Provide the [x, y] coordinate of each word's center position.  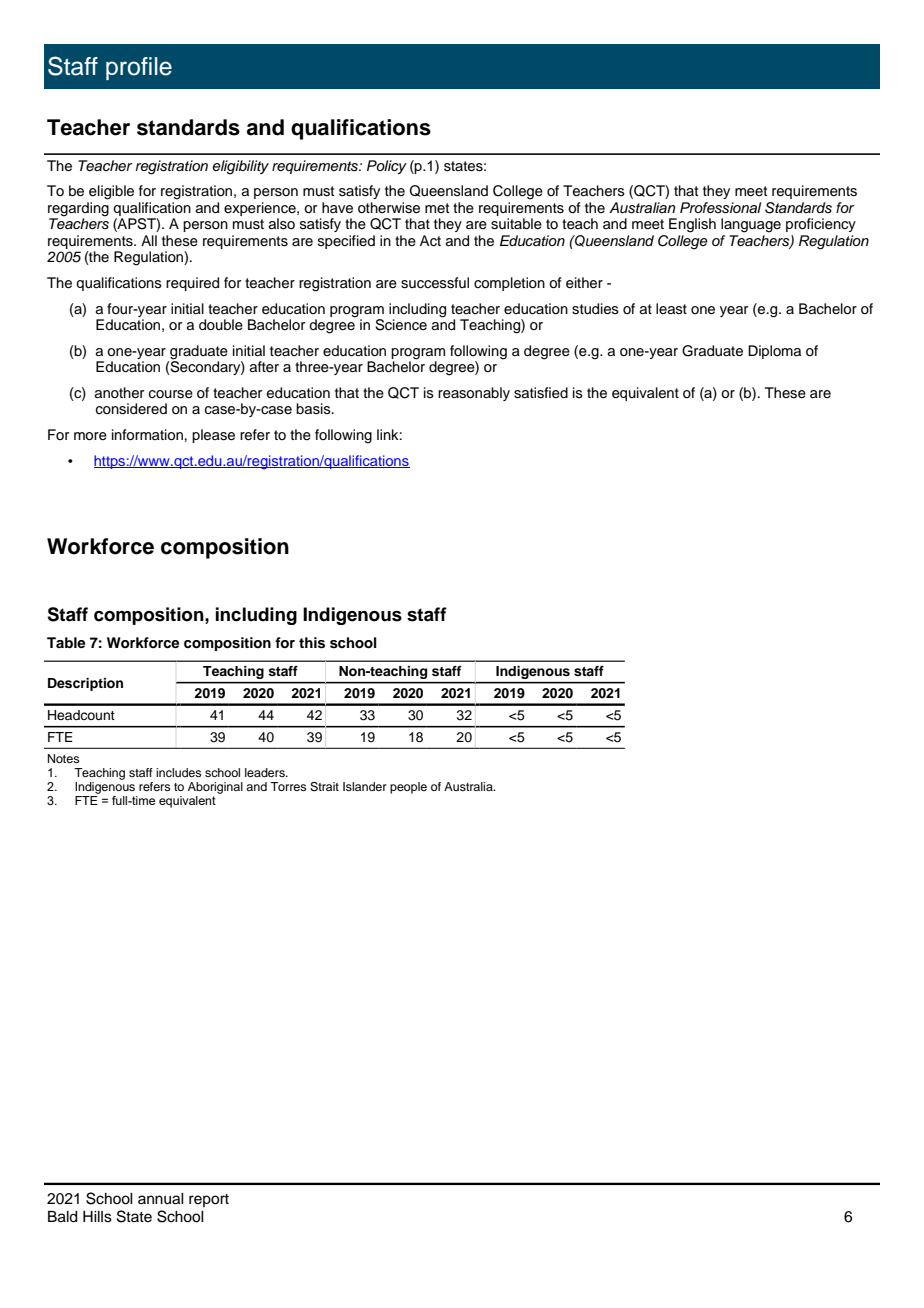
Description [85, 684]
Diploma [774, 352]
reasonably [474, 394]
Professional [720, 208]
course [171, 394]
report [209, 1200]
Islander [365, 786]
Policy [387, 167]
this [312, 643]
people [408, 788]
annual [161, 1199]
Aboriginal [215, 788]
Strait [324, 787]
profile [139, 68]
